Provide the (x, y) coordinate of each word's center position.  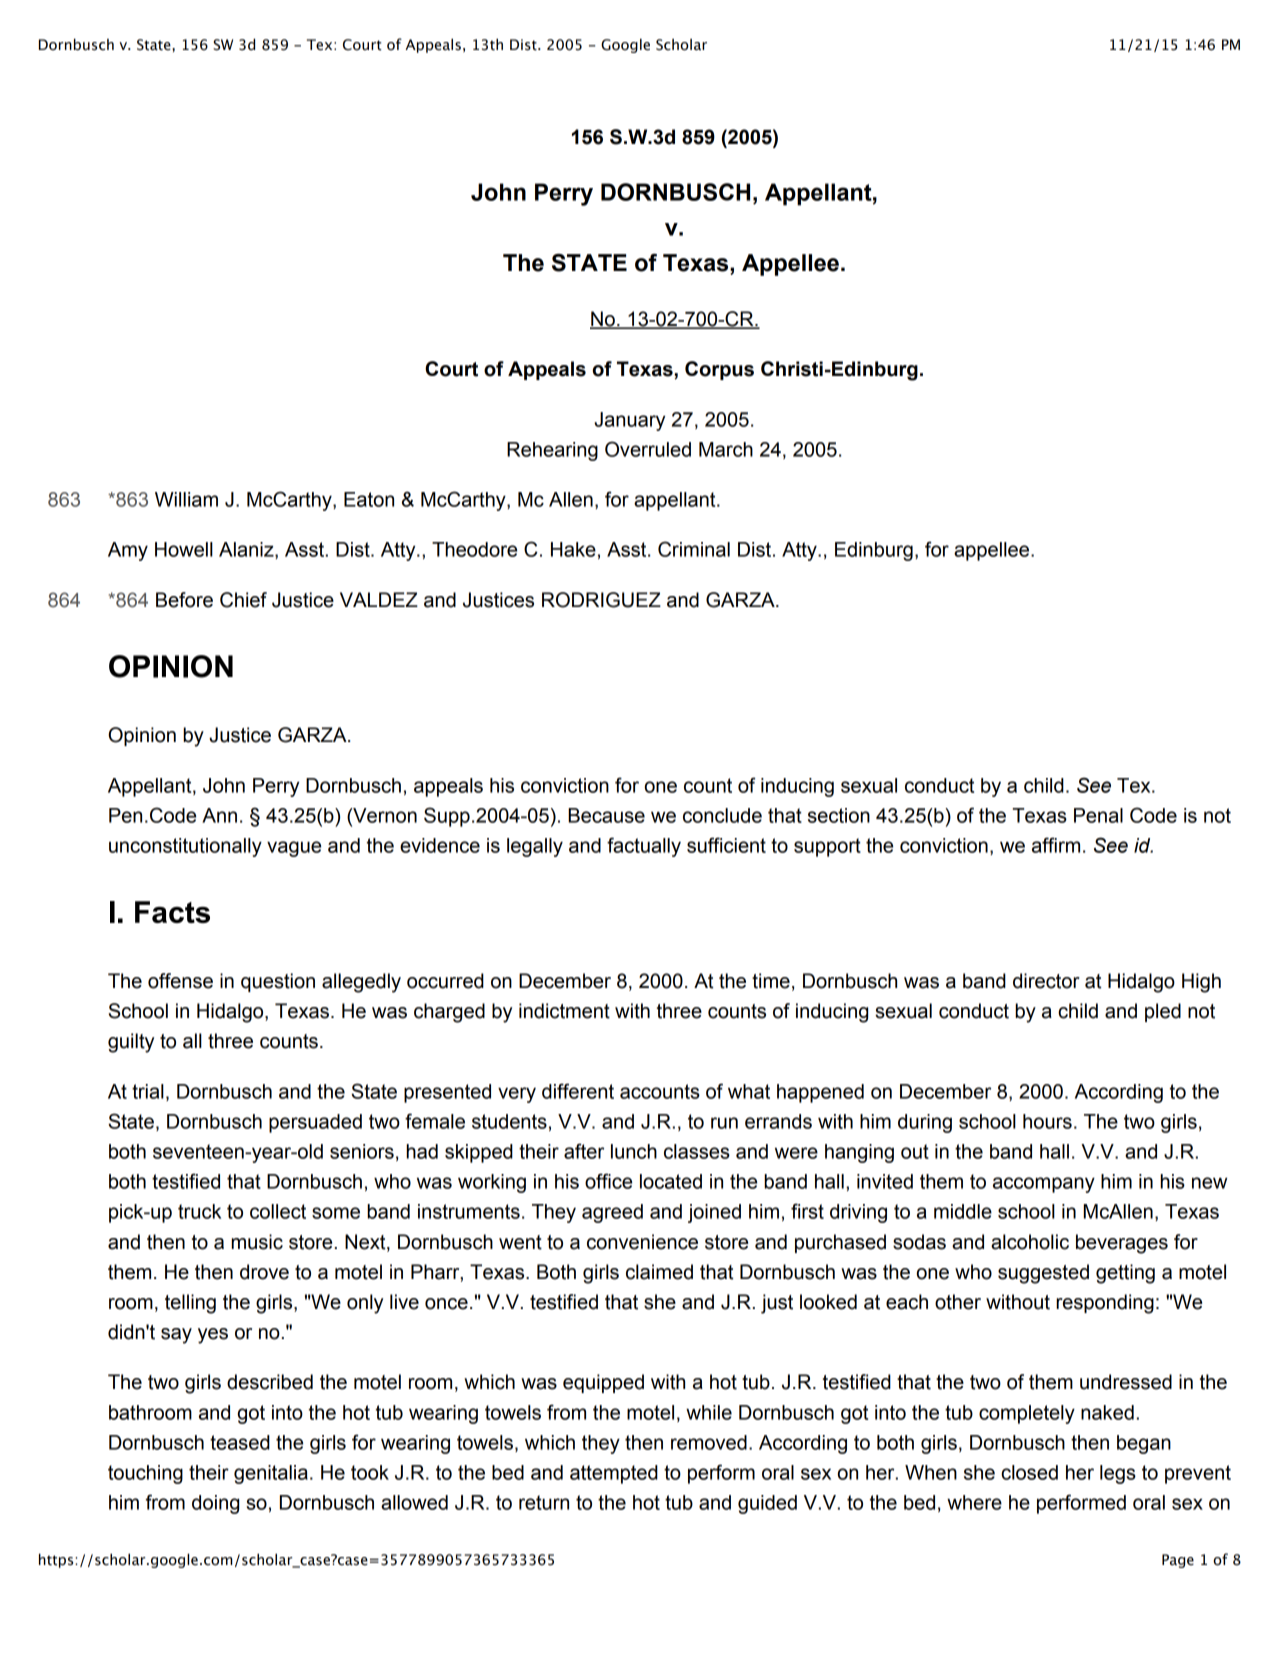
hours (1047, 1121)
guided (767, 1504)
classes (697, 1151)
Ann (219, 815)
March (726, 449)
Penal (1098, 815)
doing (215, 1504)
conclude (722, 815)
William (186, 499)
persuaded (315, 1123)
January (629, 421)
